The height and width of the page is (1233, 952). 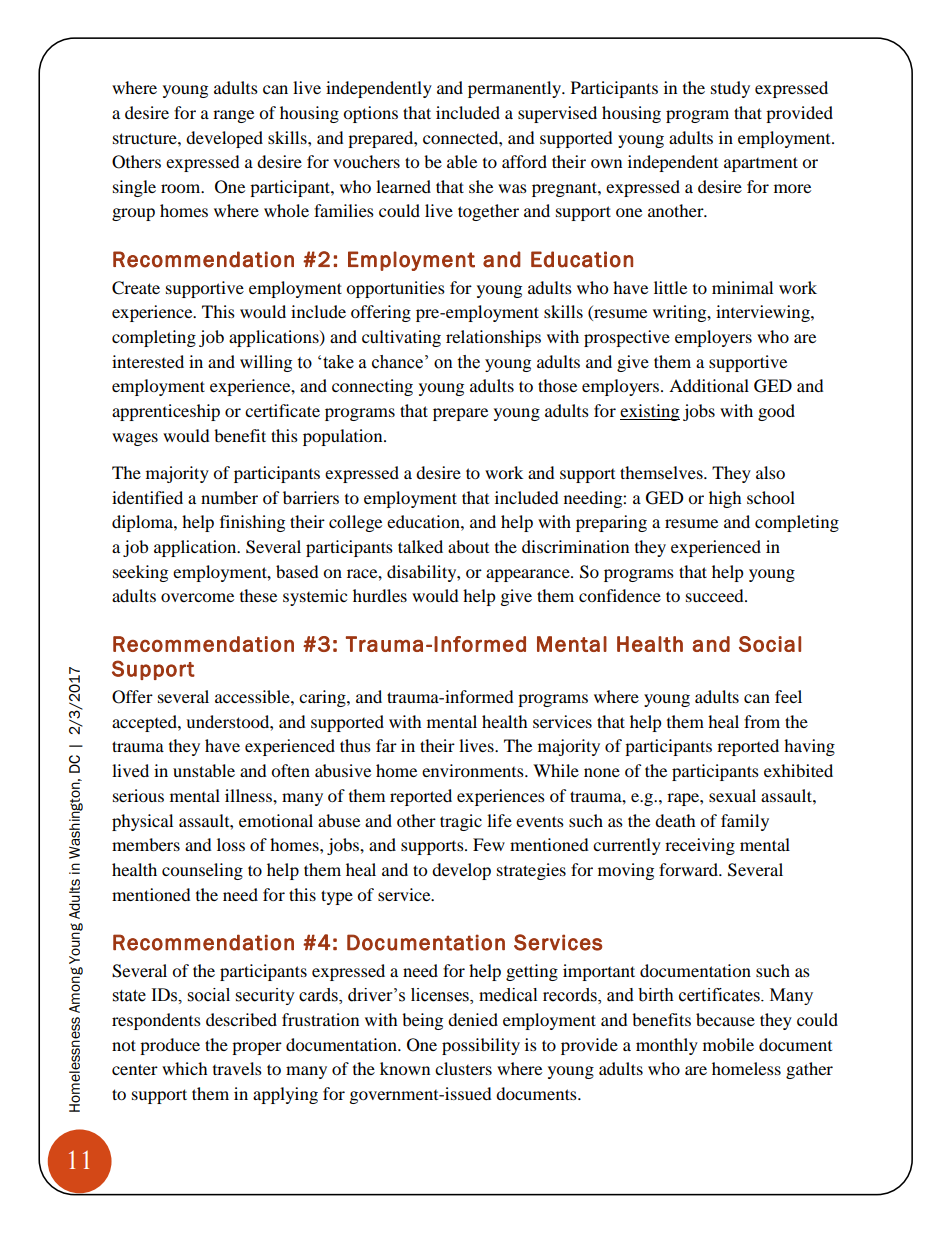 What do you see at coordinates (233, 116) in the page?
I see `range` at bounding box center [233, 116].
